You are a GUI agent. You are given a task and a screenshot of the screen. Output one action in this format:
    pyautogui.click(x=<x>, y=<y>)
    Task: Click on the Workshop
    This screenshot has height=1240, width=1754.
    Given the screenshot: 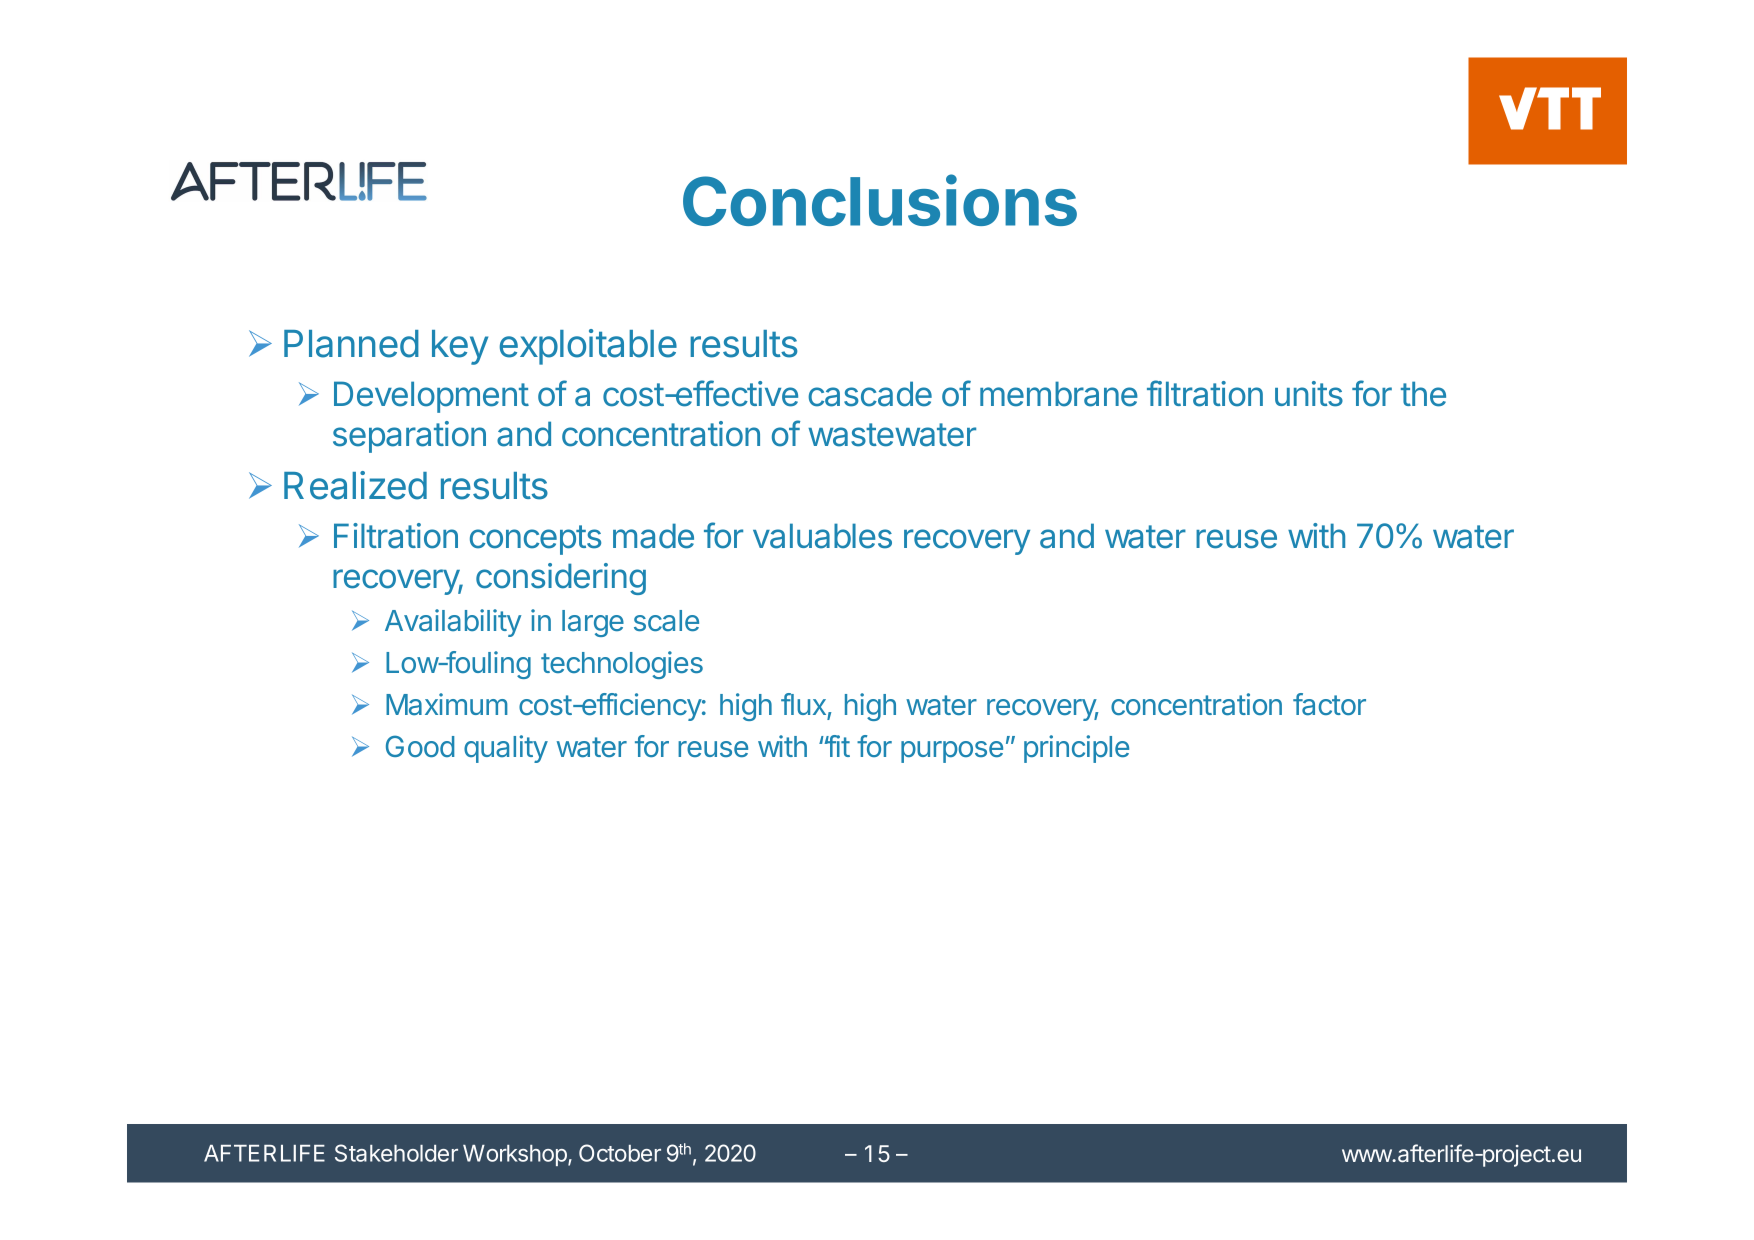 What is the action you would take?
    pyautogui.click(x=515, y=1155)
